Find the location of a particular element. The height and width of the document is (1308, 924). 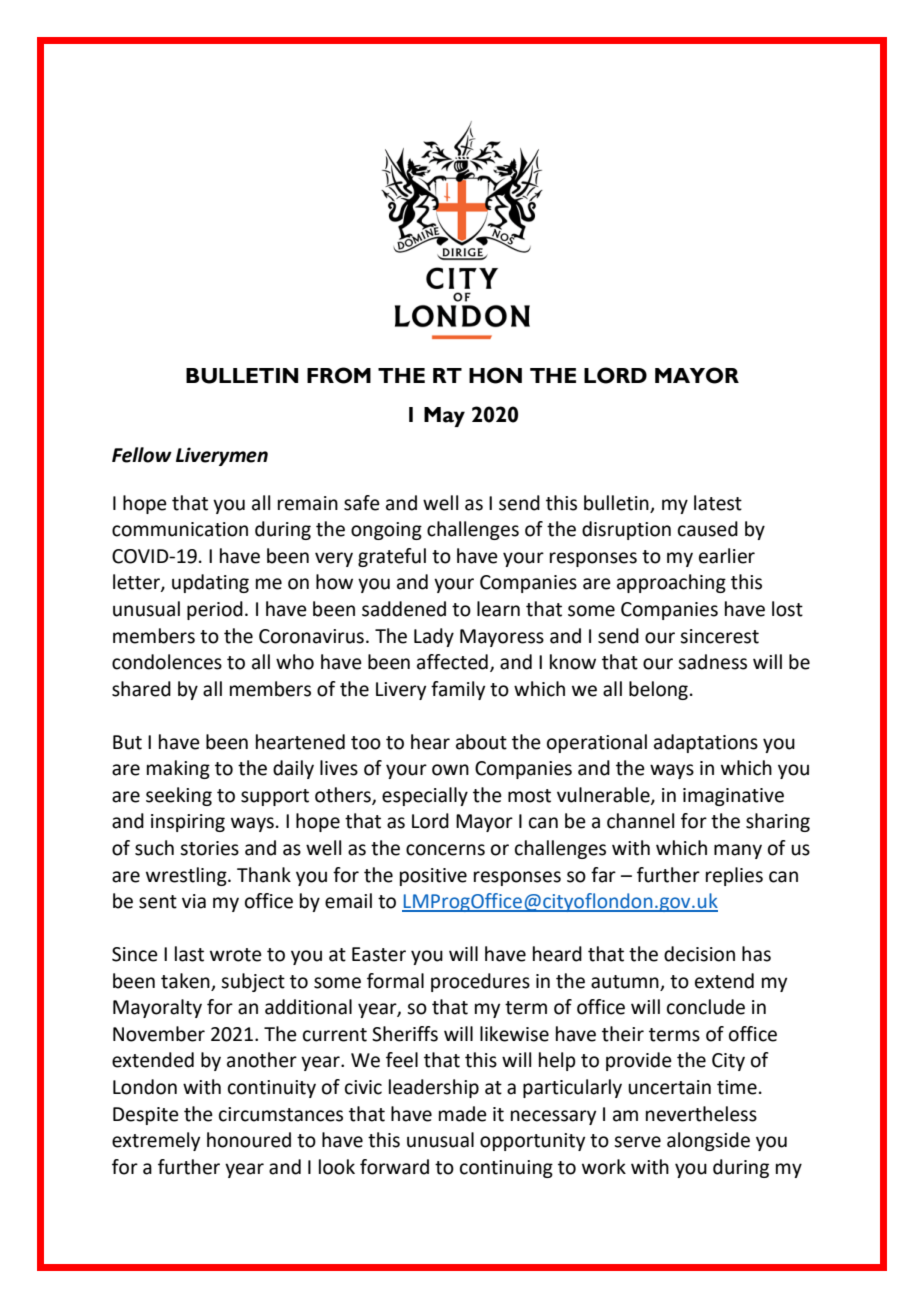

procedures is located at coordinates (480, 982).
